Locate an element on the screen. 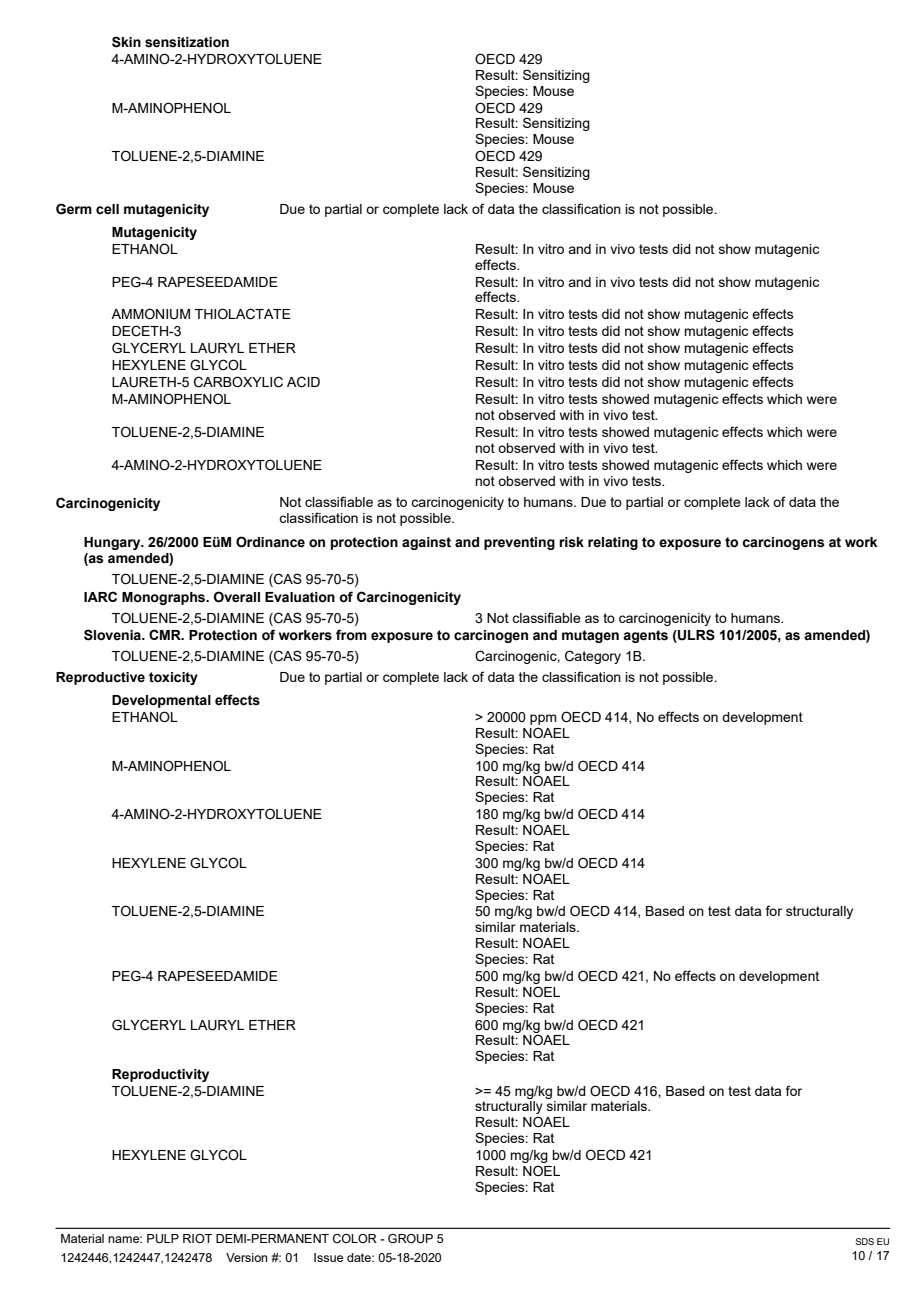 This screenshot has width=924, height=1308. sensitization is located at coordinates (187, 42).
